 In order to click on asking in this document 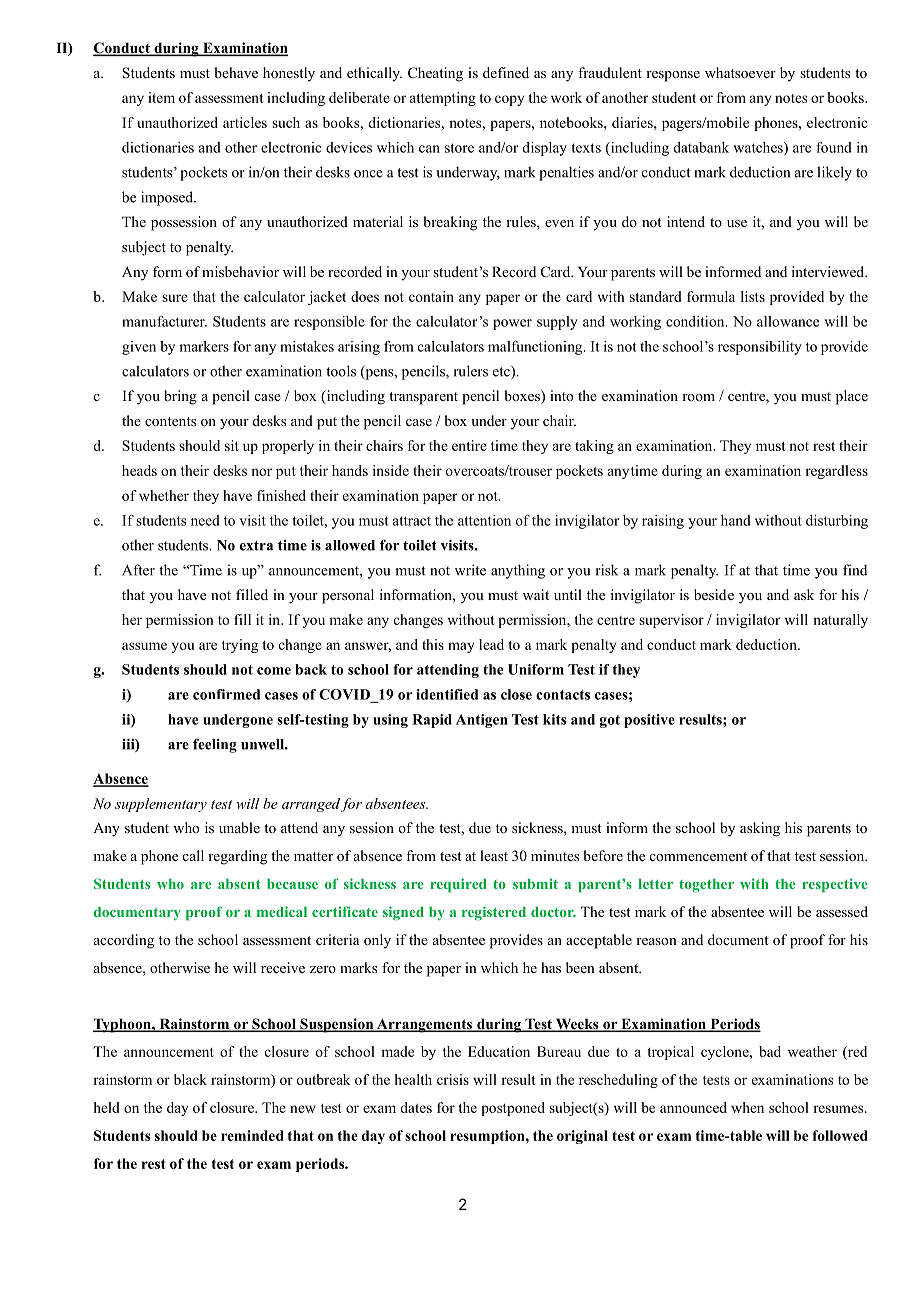, I will do `click(760, 829)`.
